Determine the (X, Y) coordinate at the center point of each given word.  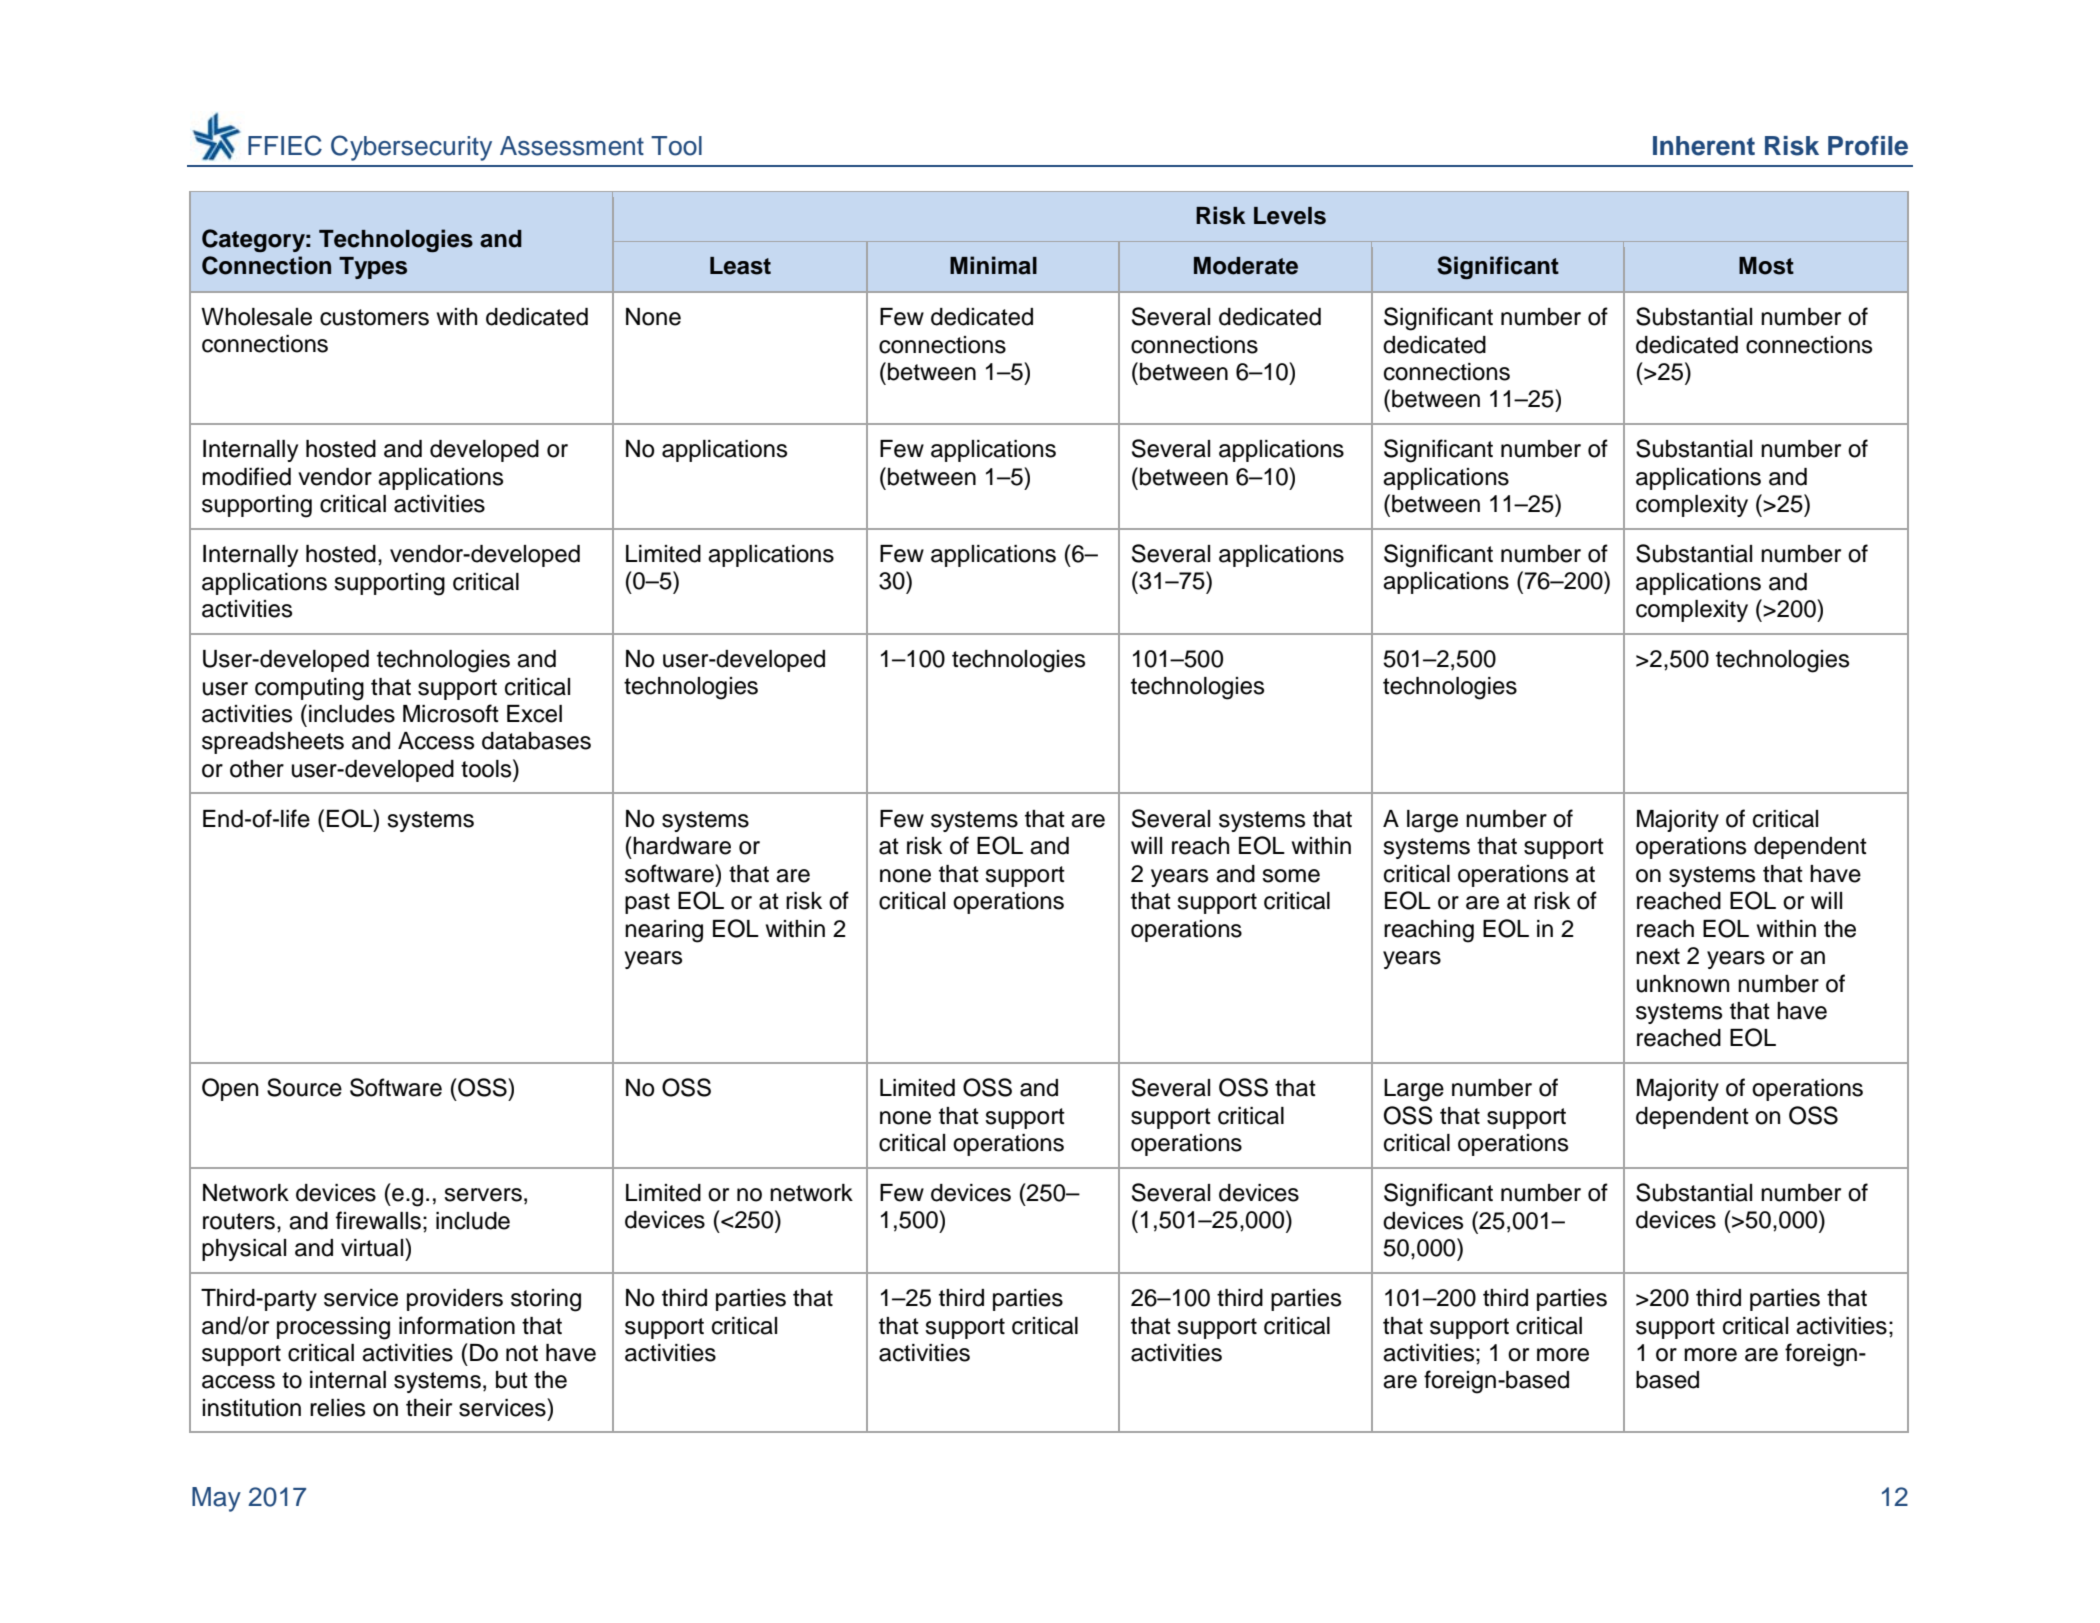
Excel (534, 714)
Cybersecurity (411, 148)
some (1291, 876)
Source (304, 1087)
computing (309, 689)
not (522, 1353)
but (512, 1380)
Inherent (1704, 146)
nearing (664, 931)
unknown (1683, 984)
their (429, 1408)
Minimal (993, 265)
